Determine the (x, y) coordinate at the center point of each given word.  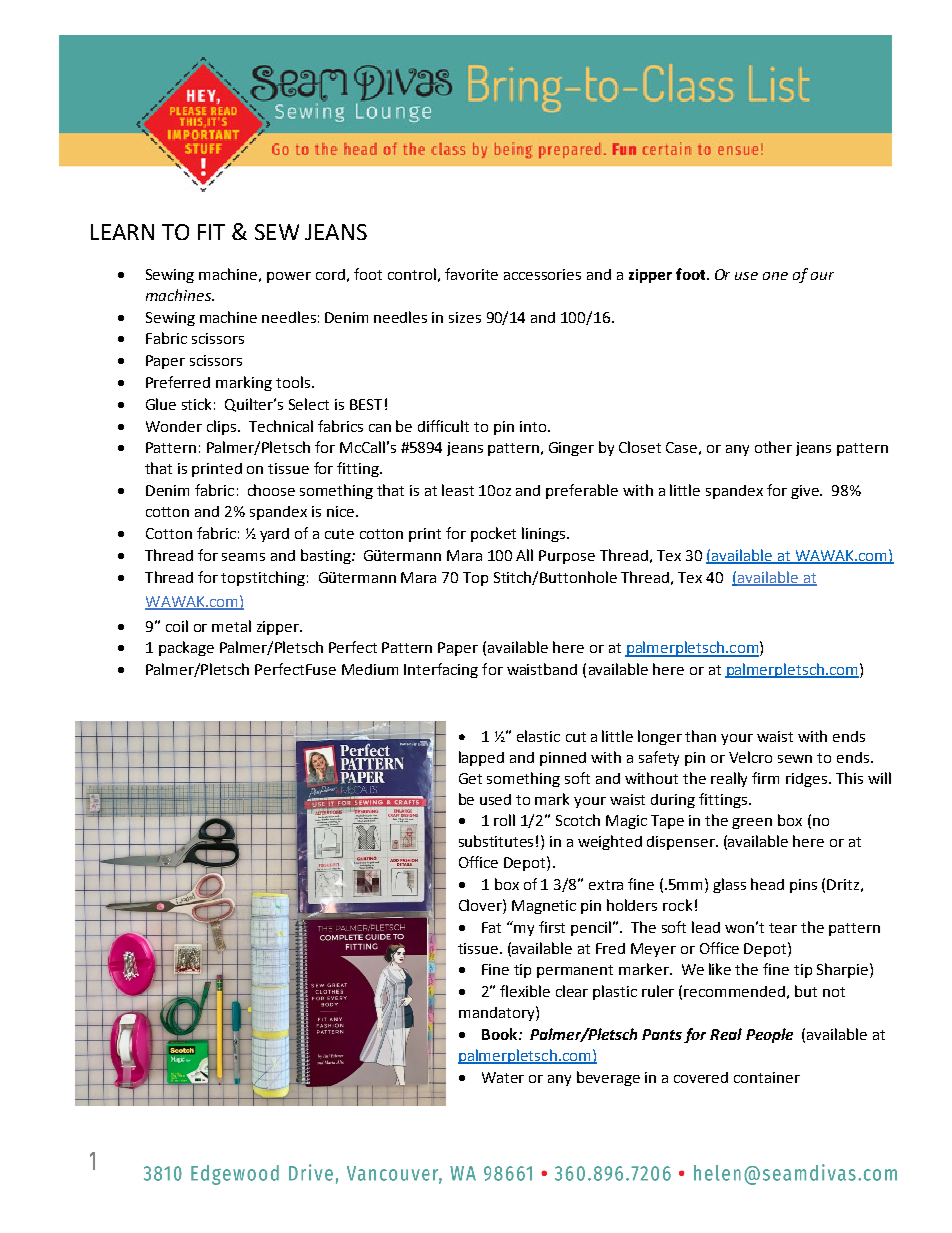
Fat (491, 927)
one (775, 276)
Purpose (567, 557)
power (289, 277)
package (186, 648)
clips (223, 427)
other (773, 447)
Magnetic (544, 907)
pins (803, 886)
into (534, 426)
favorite (471, 274)
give (806, 492)
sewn (795, 759)
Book (501, 1034)
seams (243, 557)
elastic (538, 736)
